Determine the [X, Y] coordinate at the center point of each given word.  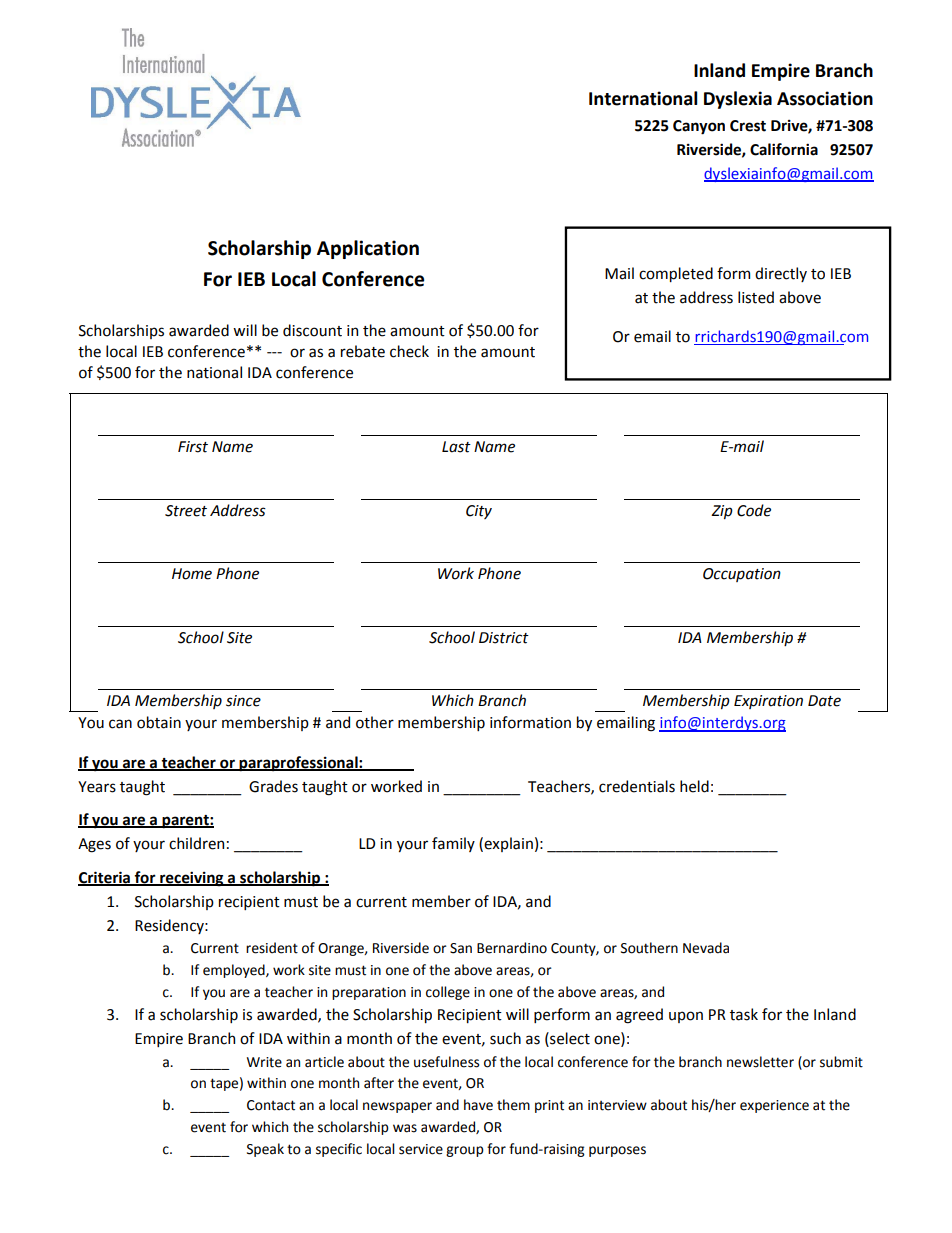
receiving [192, 879]
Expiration [768, 702]
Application [368, 249]
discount [312, 330]
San [461, 948]
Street [186, 511]
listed [756, 297]
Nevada [706, 948]
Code [754, 510]
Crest [748, 126]
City [479, 512]
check [409, 351]
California [784, 149]
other [375, 722]
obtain [159, 722]
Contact [271, 1105]
